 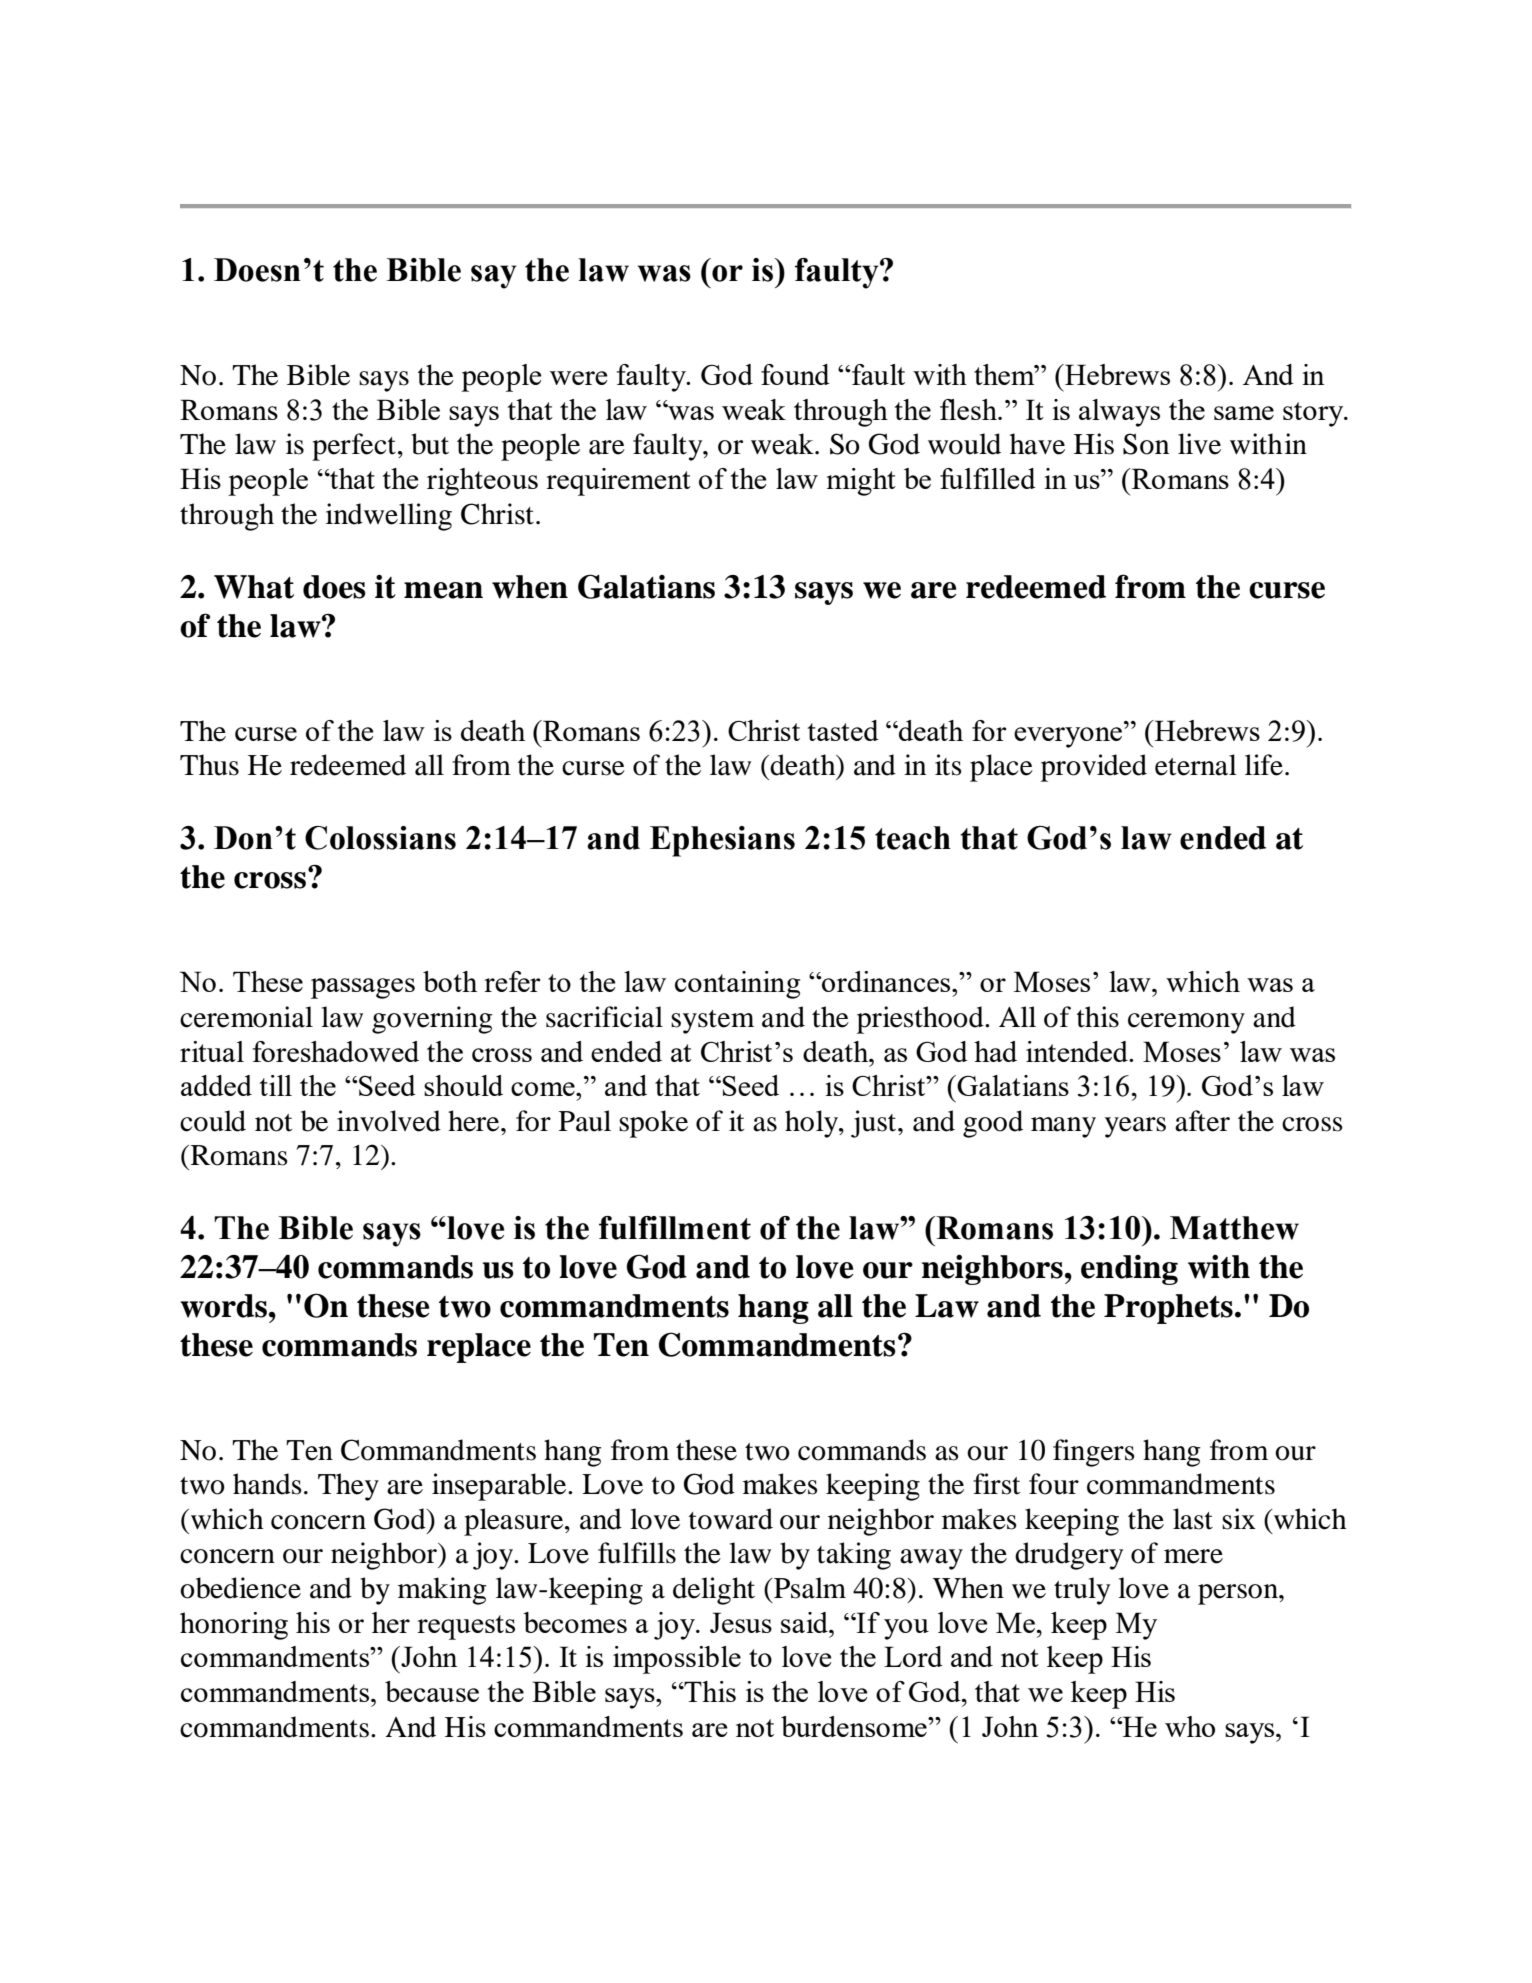 I want to click on eternal, so click(x=1196, y=765).
